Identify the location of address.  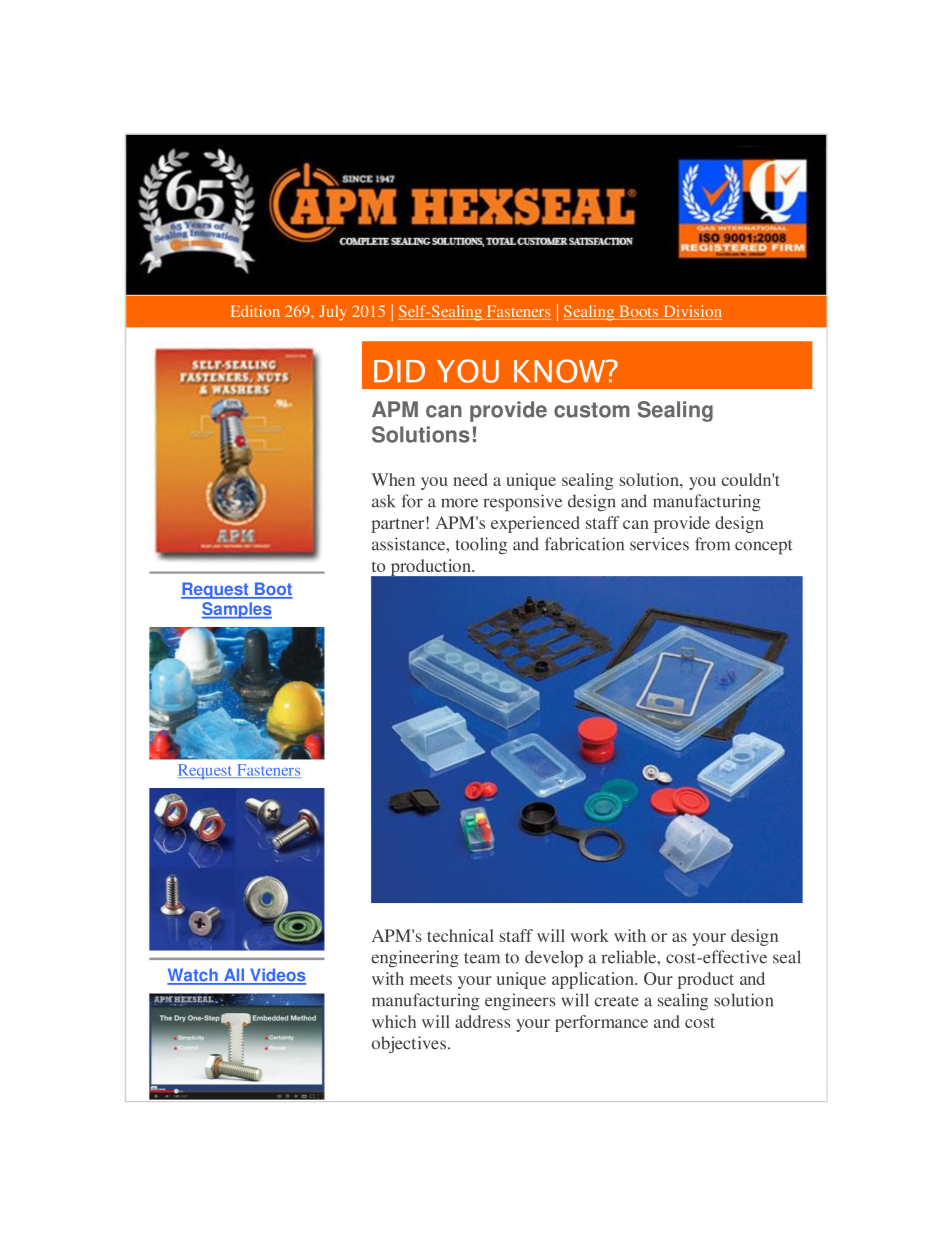
(482, 1021).
